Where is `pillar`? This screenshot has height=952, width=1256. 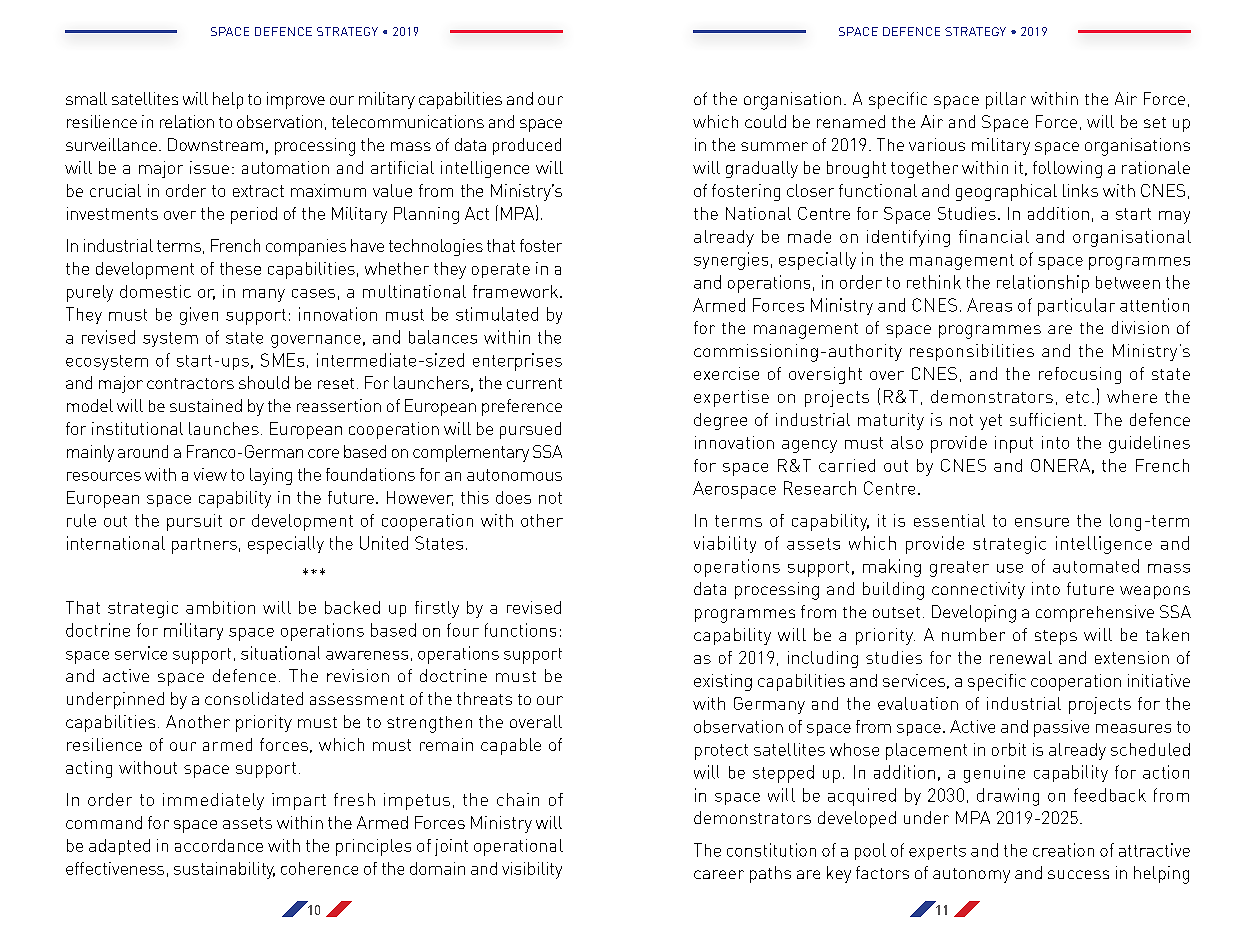 pillar is located at coordinates (1006, 100).
